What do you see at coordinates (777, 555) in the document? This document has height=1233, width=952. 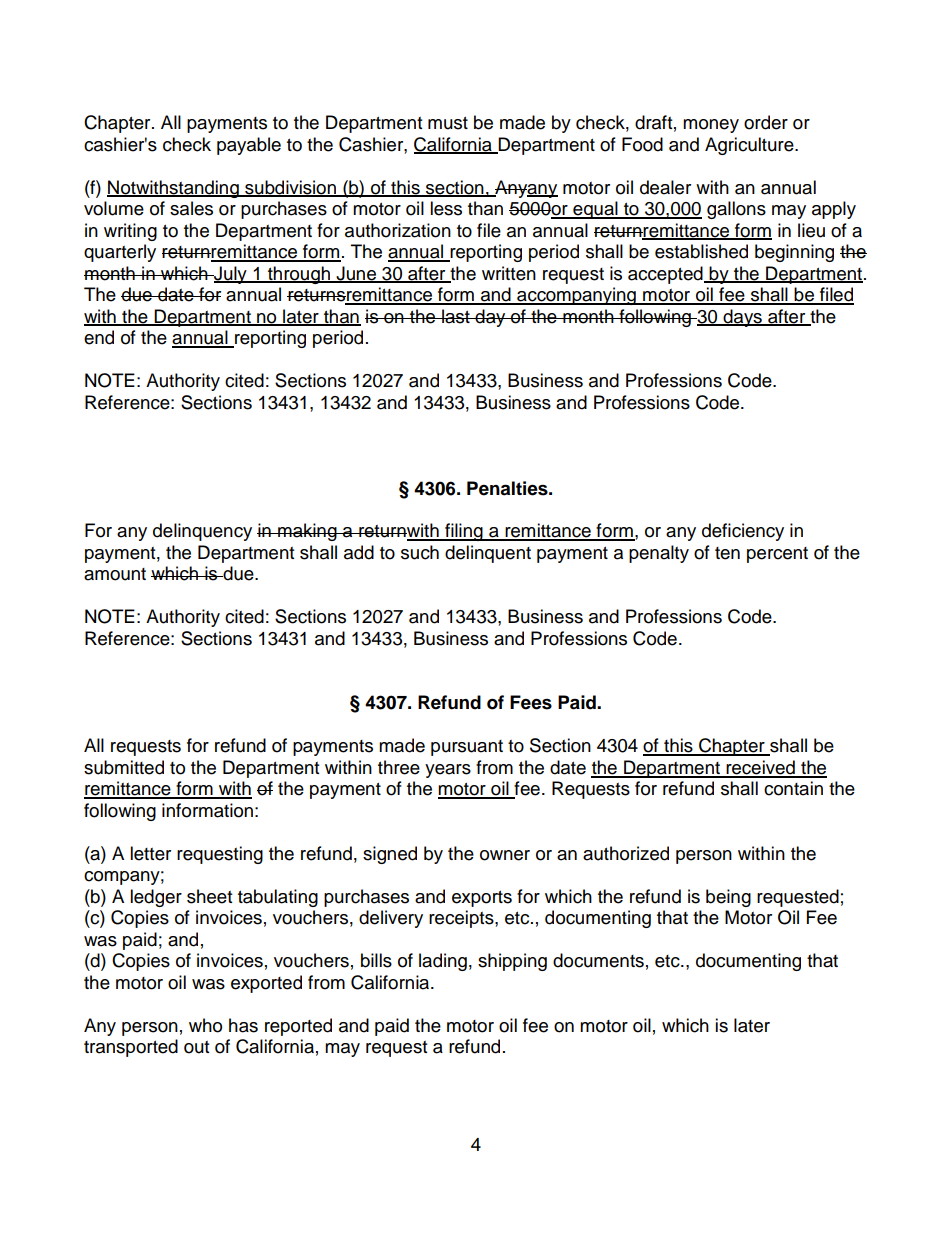 I see `percent` at bounding box center [777, 555].
